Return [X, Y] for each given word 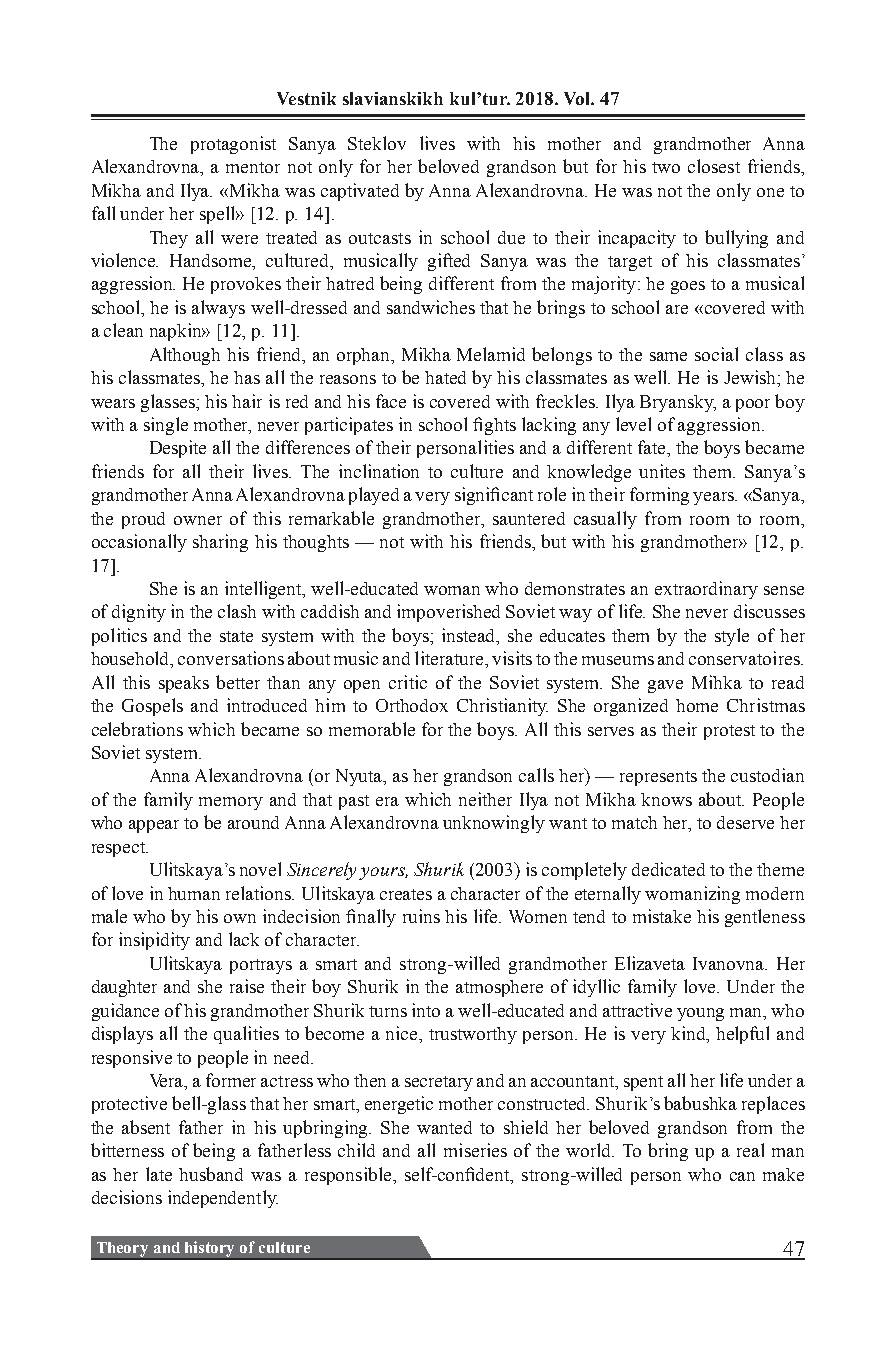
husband [211, 1174]
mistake [662, 916]
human [194, 893]
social [716, 354]
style [732, 637]
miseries [475, 1150]
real [750, 1150]
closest [714, 166]
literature [450, 658]
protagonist [233, 145]
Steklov [377, 143]
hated [445, 377]
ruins [421, 916]
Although [185, 356]
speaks [184, 684]
